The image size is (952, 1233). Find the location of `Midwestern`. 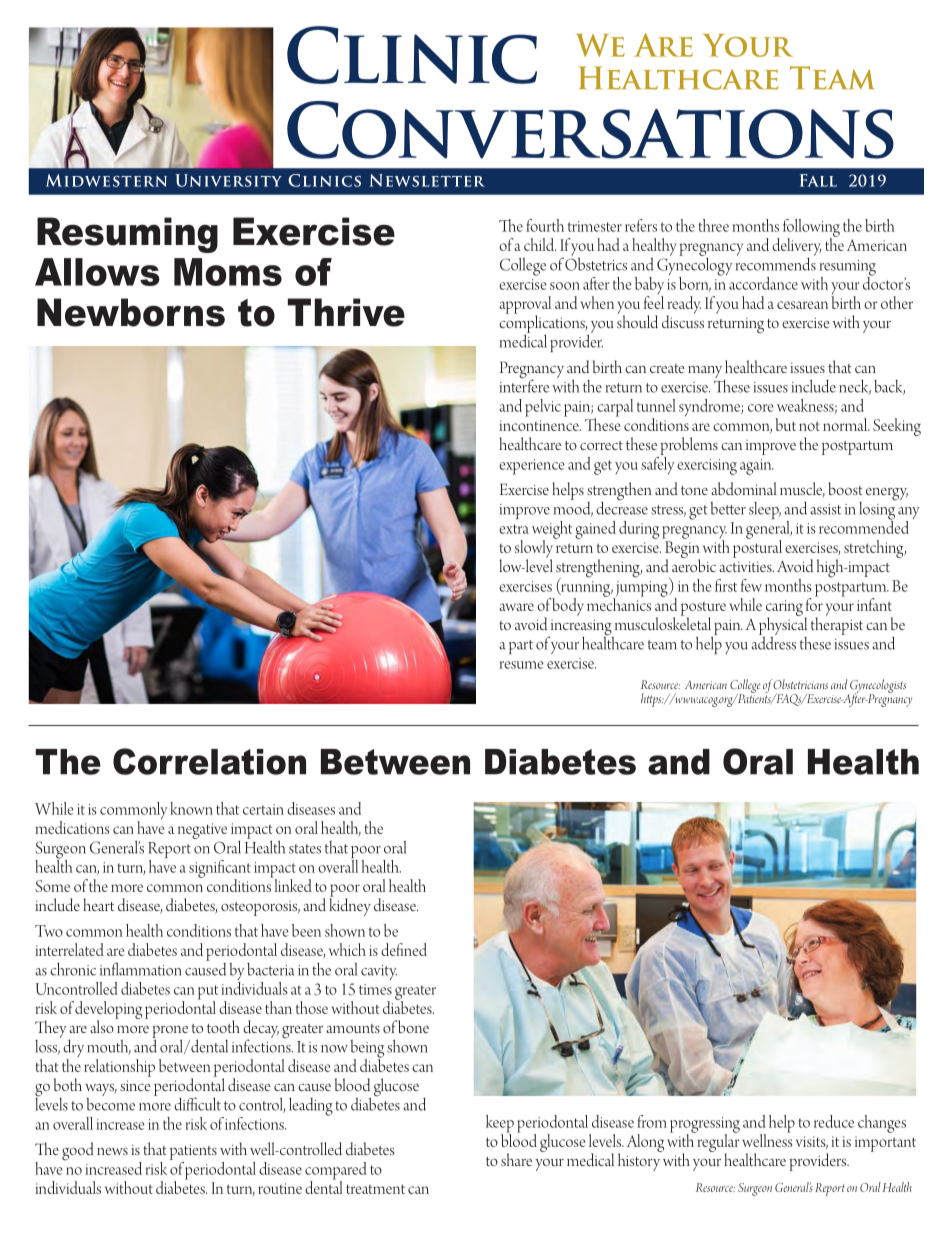

Midwestern is located at coordinates (106, 180).
